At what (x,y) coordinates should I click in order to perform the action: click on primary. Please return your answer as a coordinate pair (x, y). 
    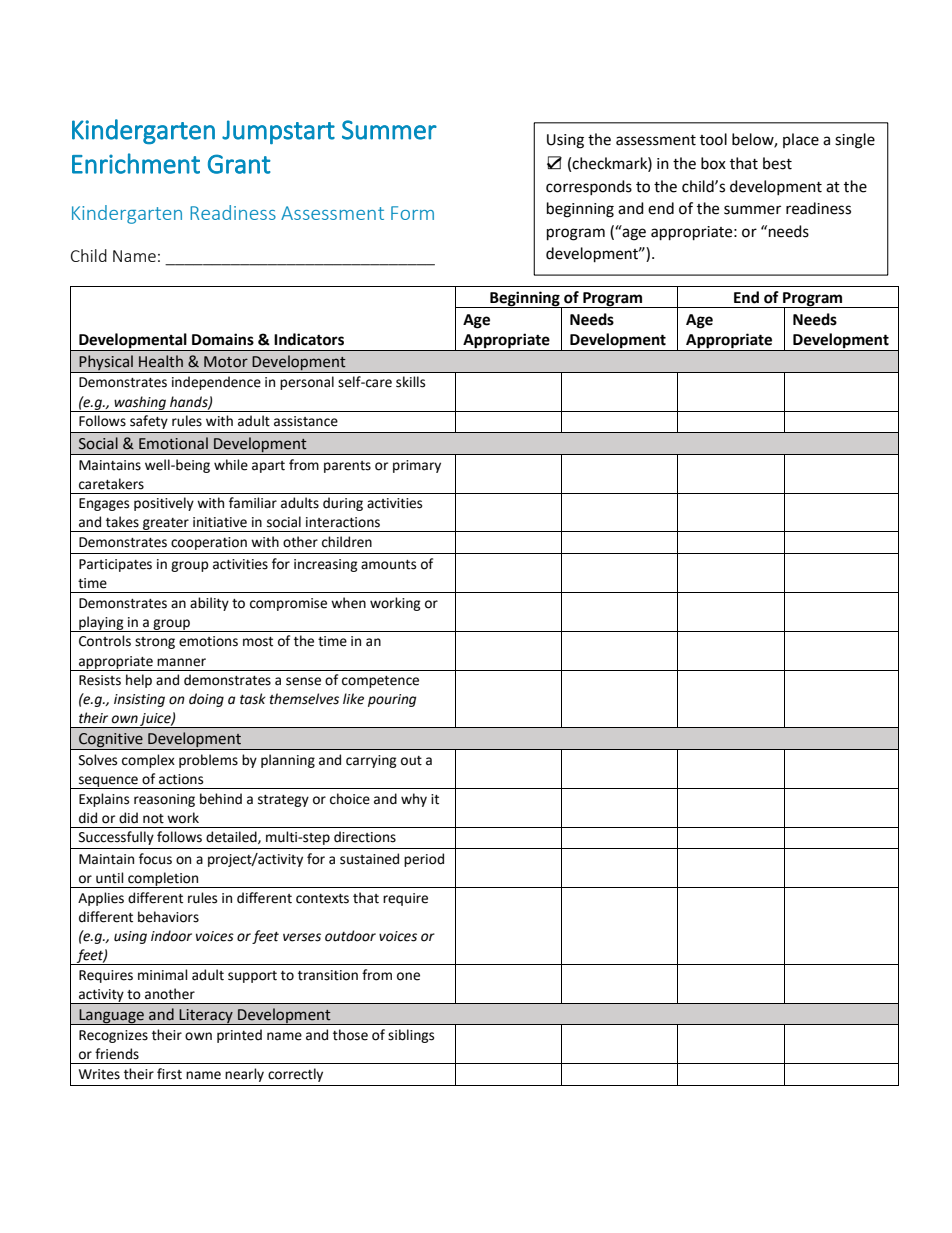
    Looking at the image, I should click on (417, 466).
